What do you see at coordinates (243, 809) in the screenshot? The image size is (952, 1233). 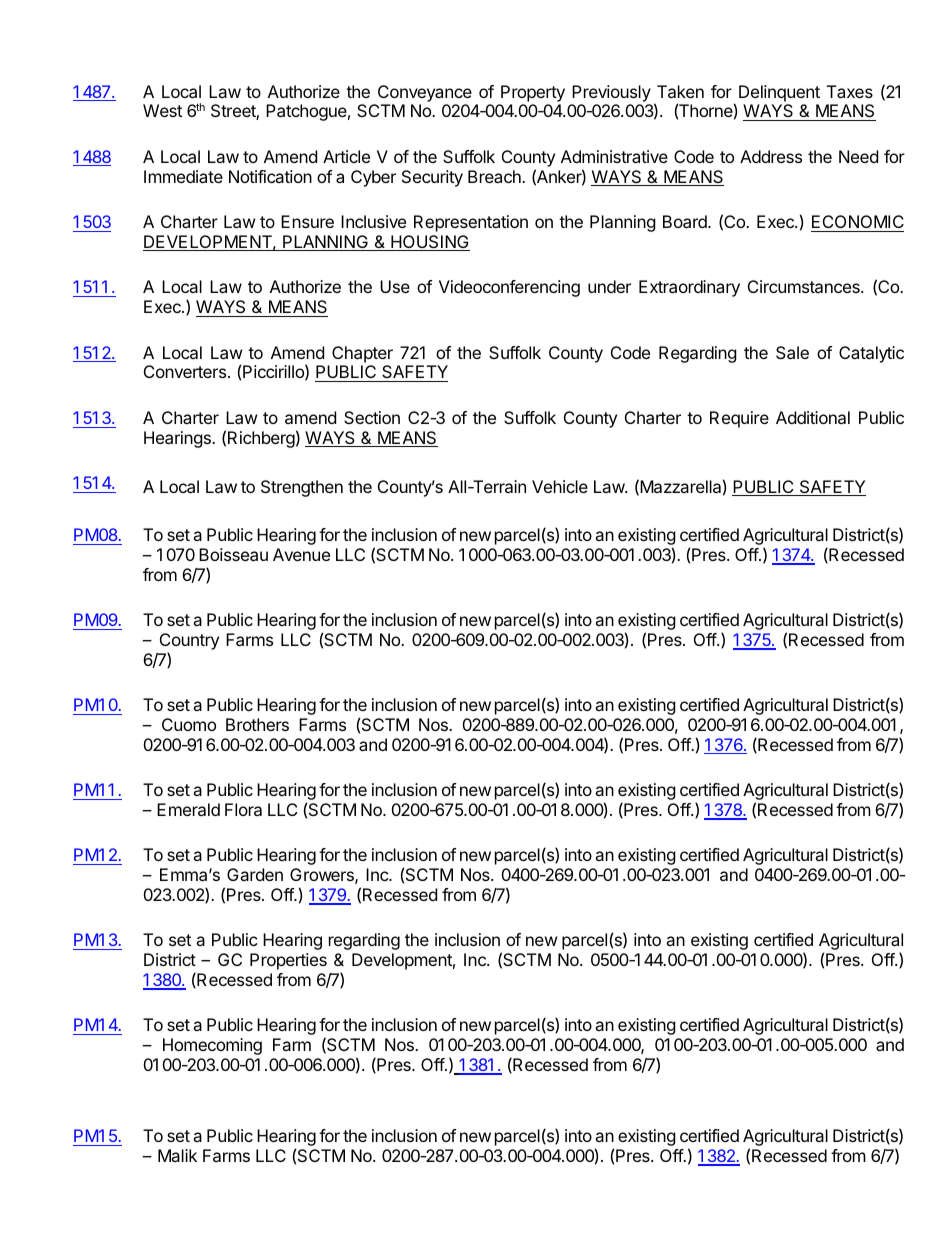 I see `Flora` at bounding box center [243, 809].
